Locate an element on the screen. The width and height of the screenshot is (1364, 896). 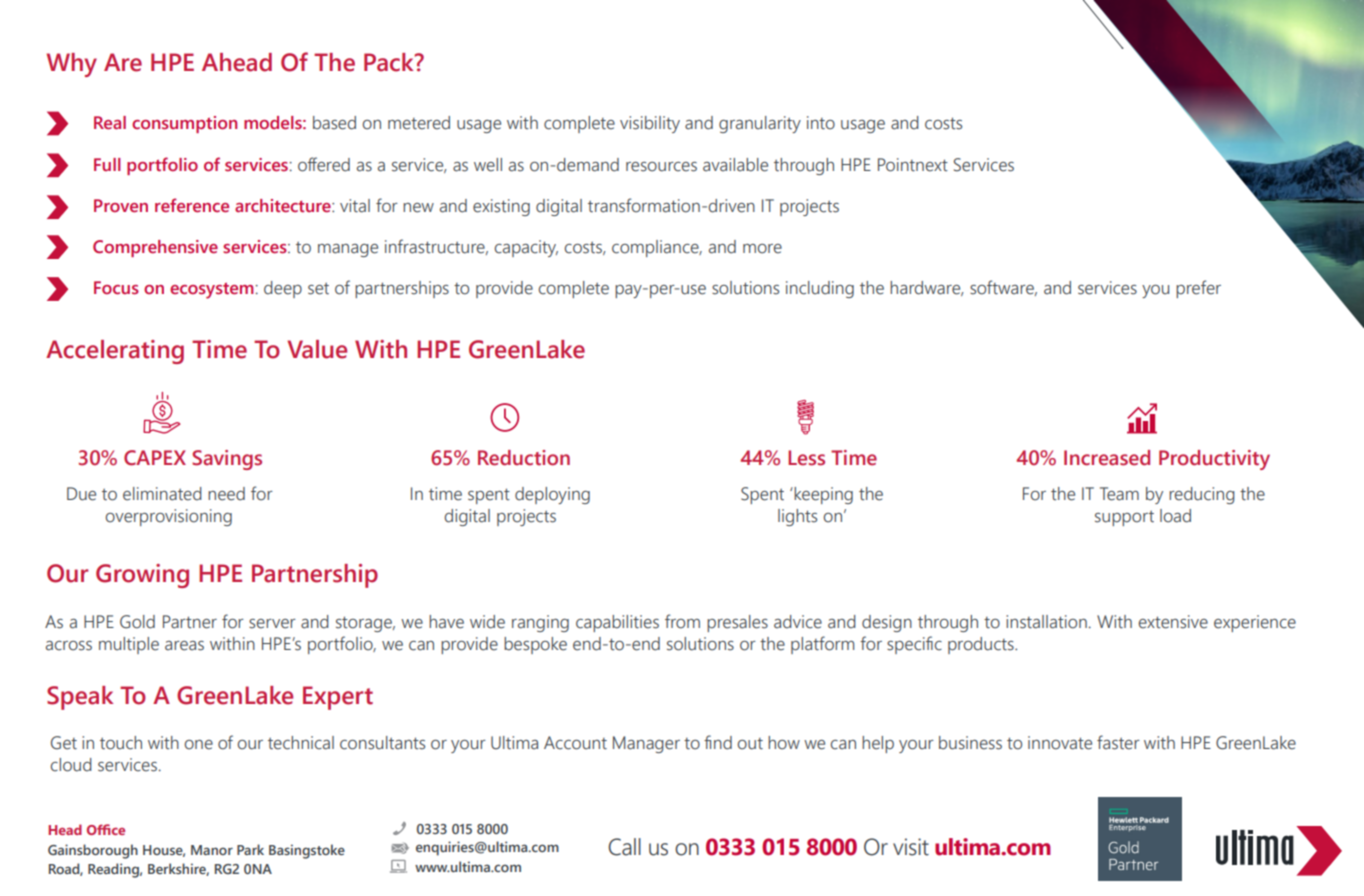
consumption is located at coordinates (184, 124).
